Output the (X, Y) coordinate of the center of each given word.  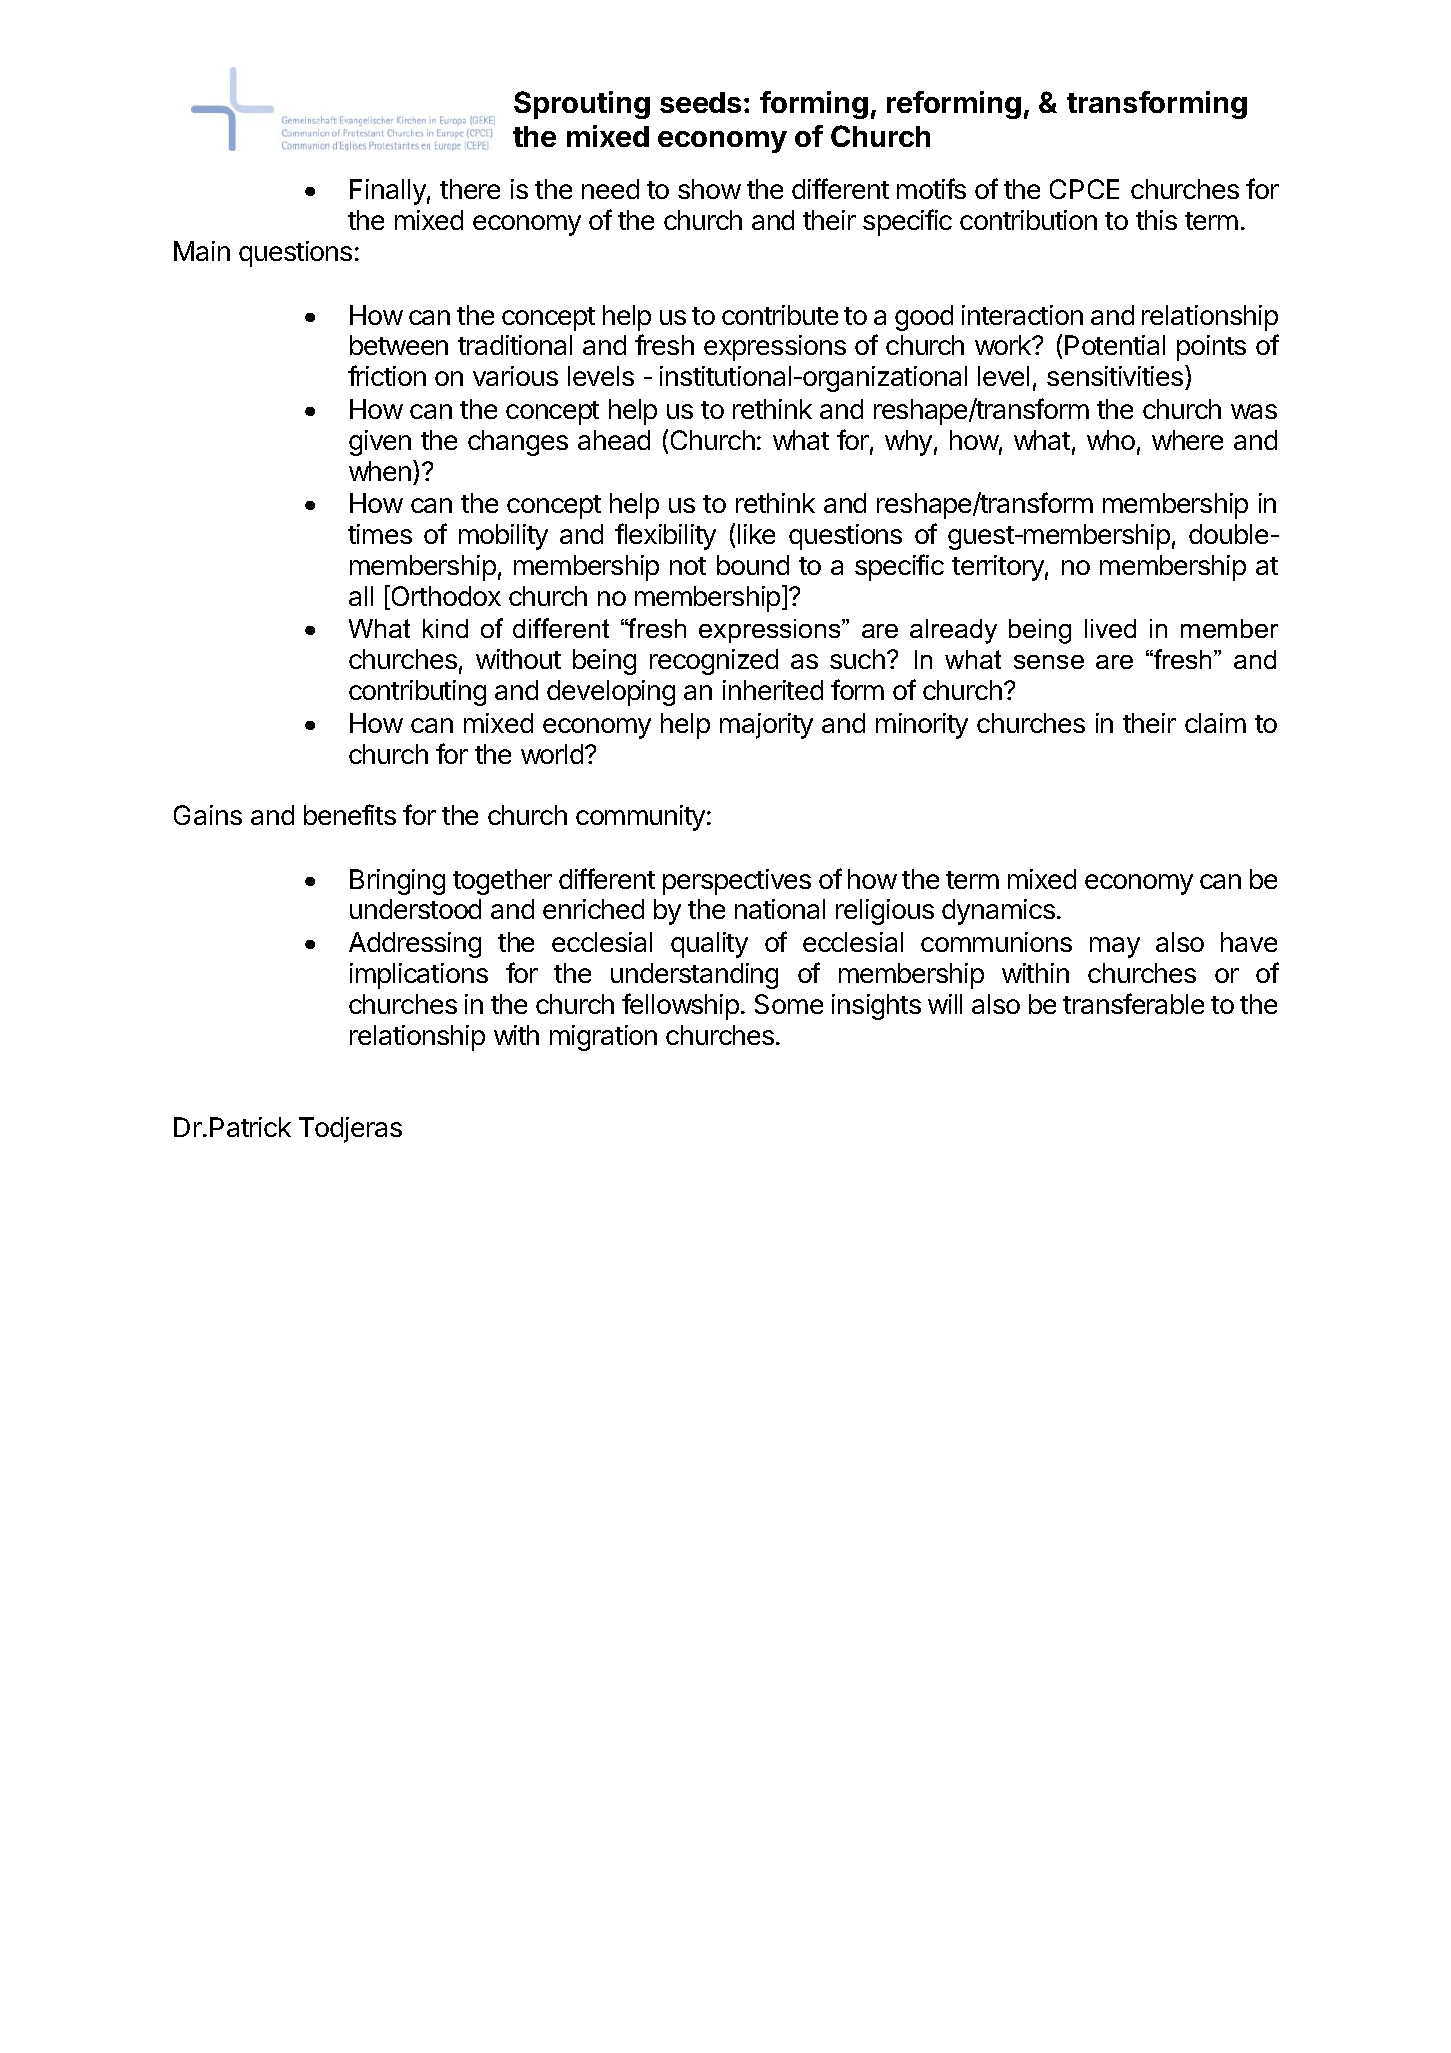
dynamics (998, 912)
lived (1110, 628)
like (756, 534)
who (1111, 440)
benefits (350, 814)
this (1156, 220)
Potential (1115, 345)
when (380, 471)
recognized (714, 662)
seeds (700, 102)
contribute (780, 315)
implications (419, 976)
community (640, 818)
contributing (417, 693)
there (470, 189)
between (399, 345)
